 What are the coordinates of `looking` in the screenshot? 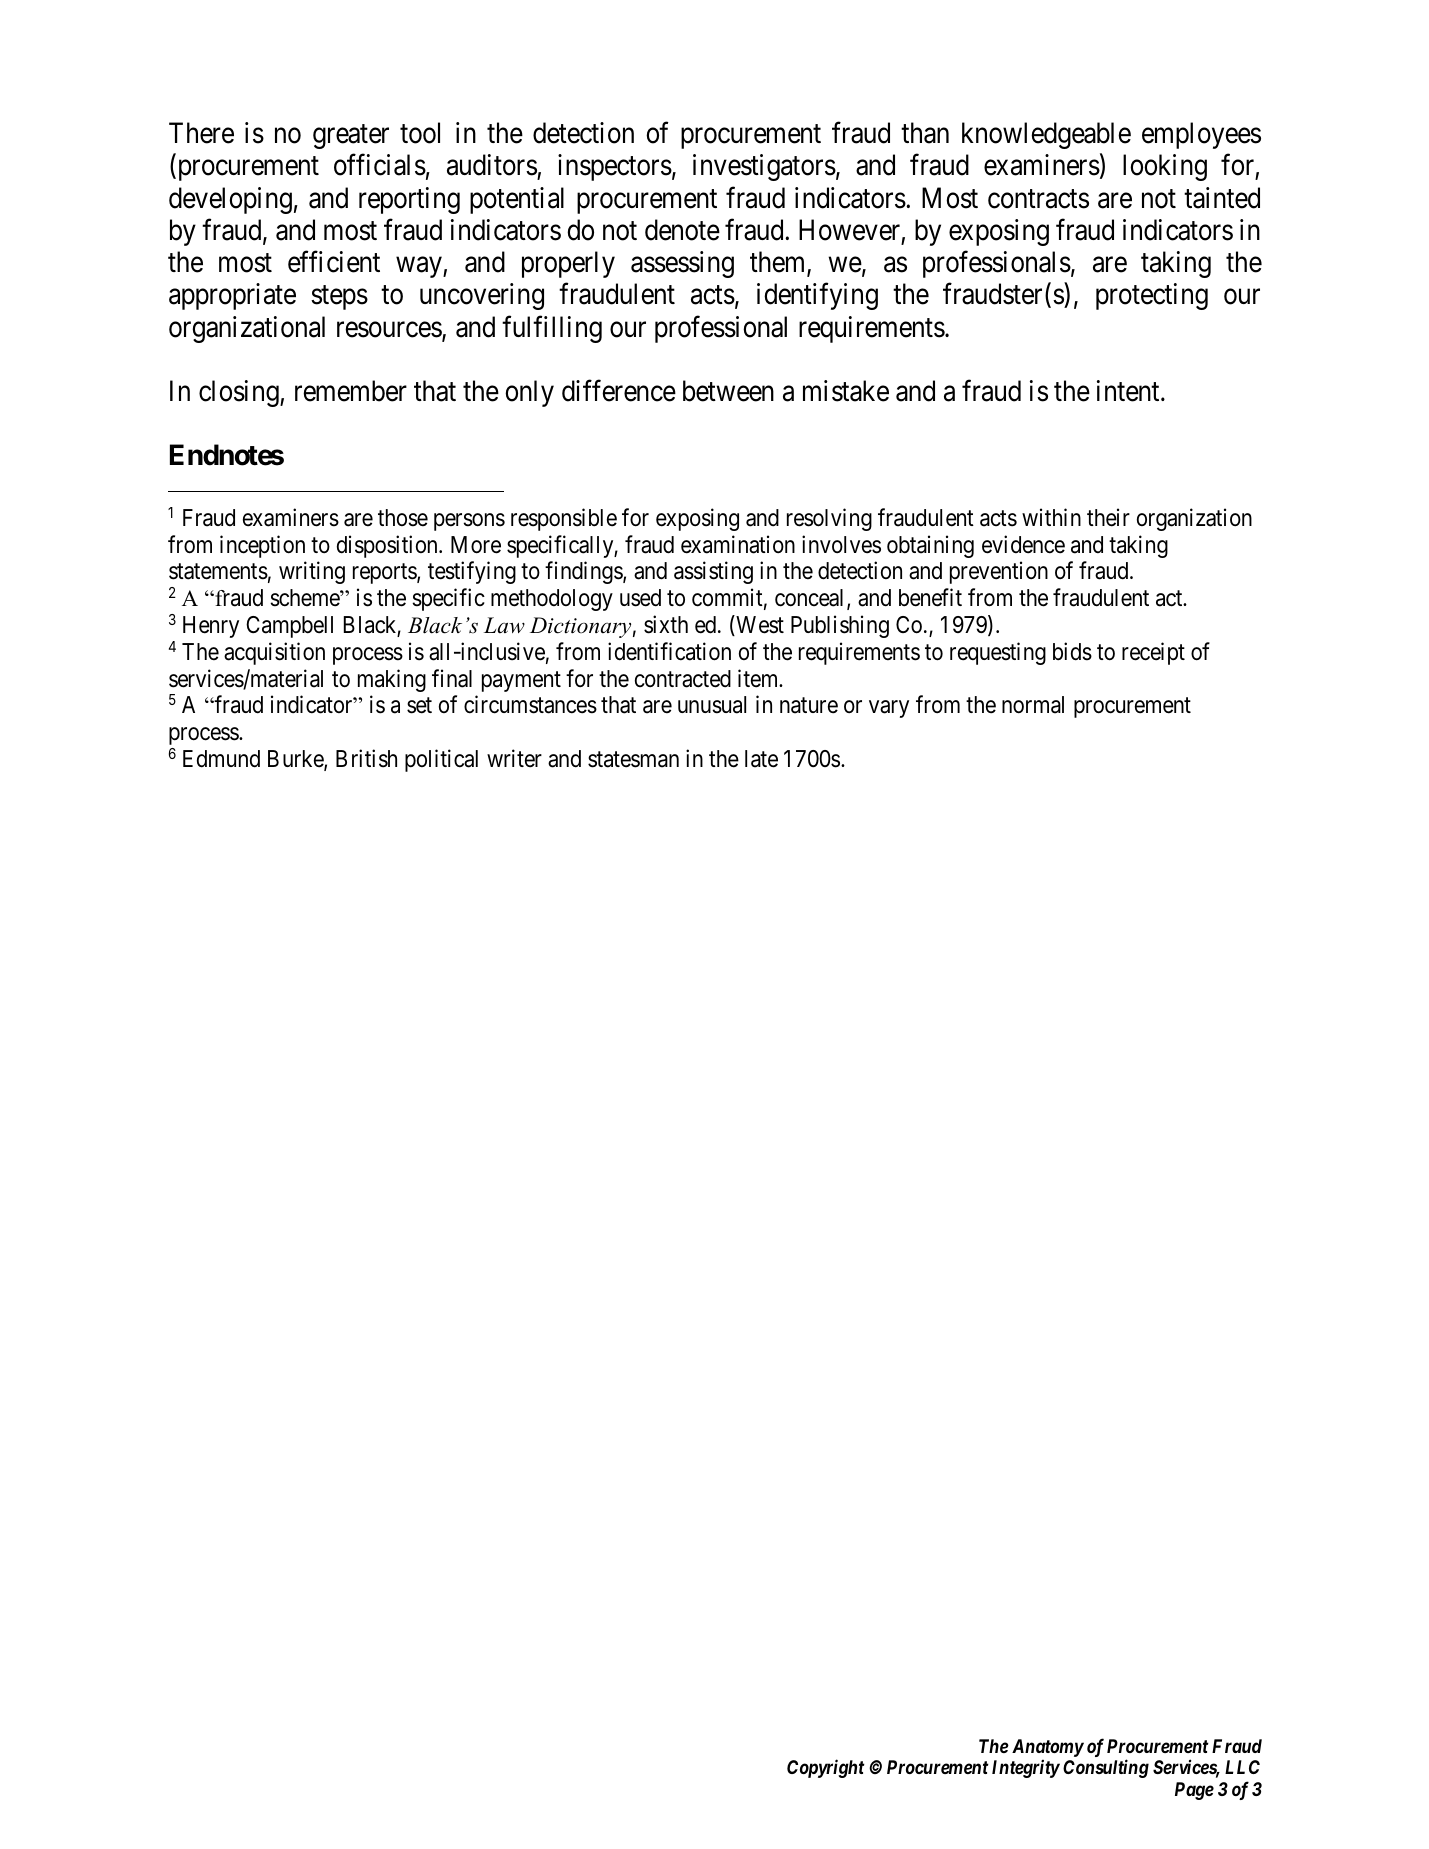 It's located at (1165, 167).
